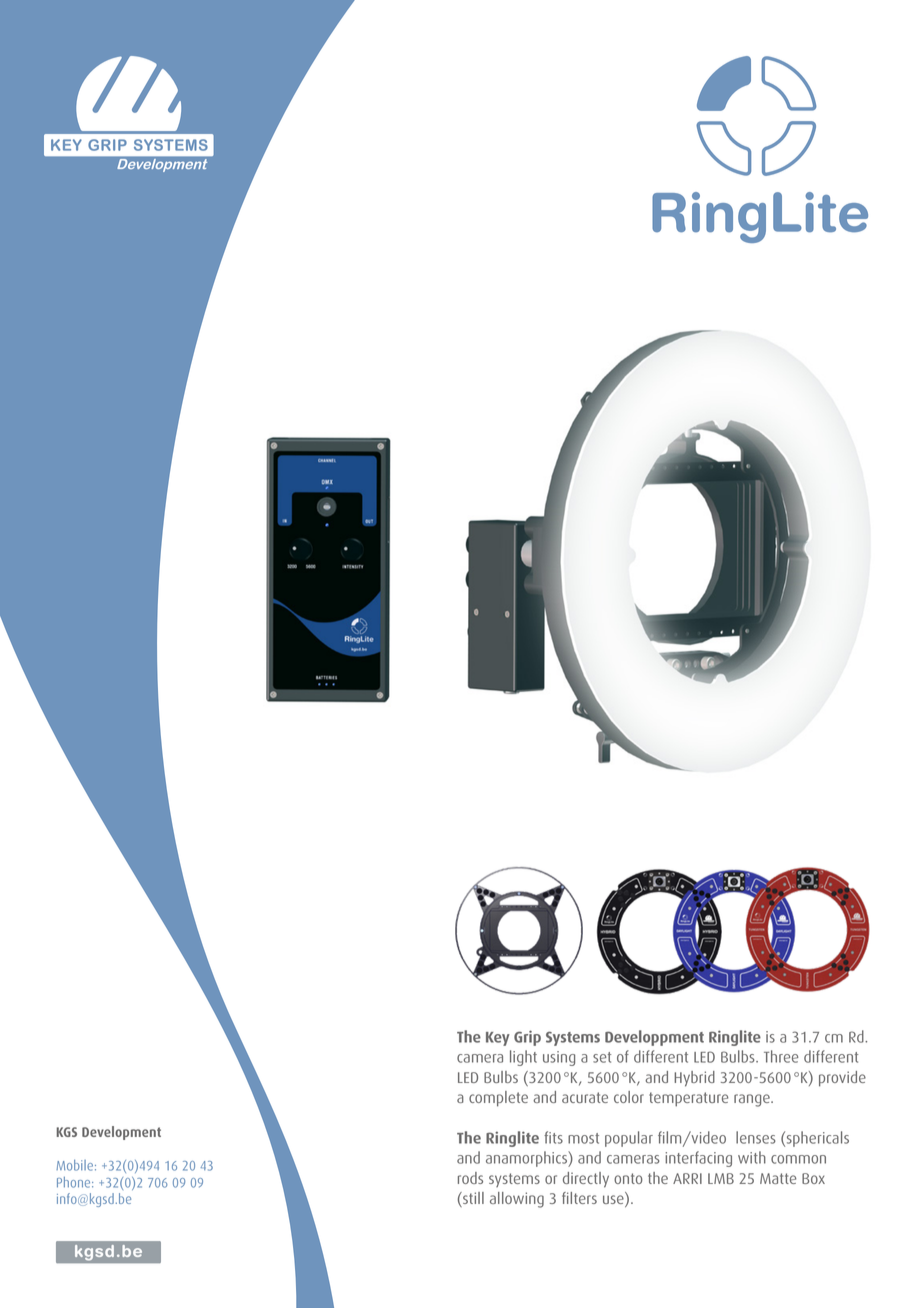 The width and height of the screenshot is (924, 1308). I want to click on fits, so click(553, 1137).
